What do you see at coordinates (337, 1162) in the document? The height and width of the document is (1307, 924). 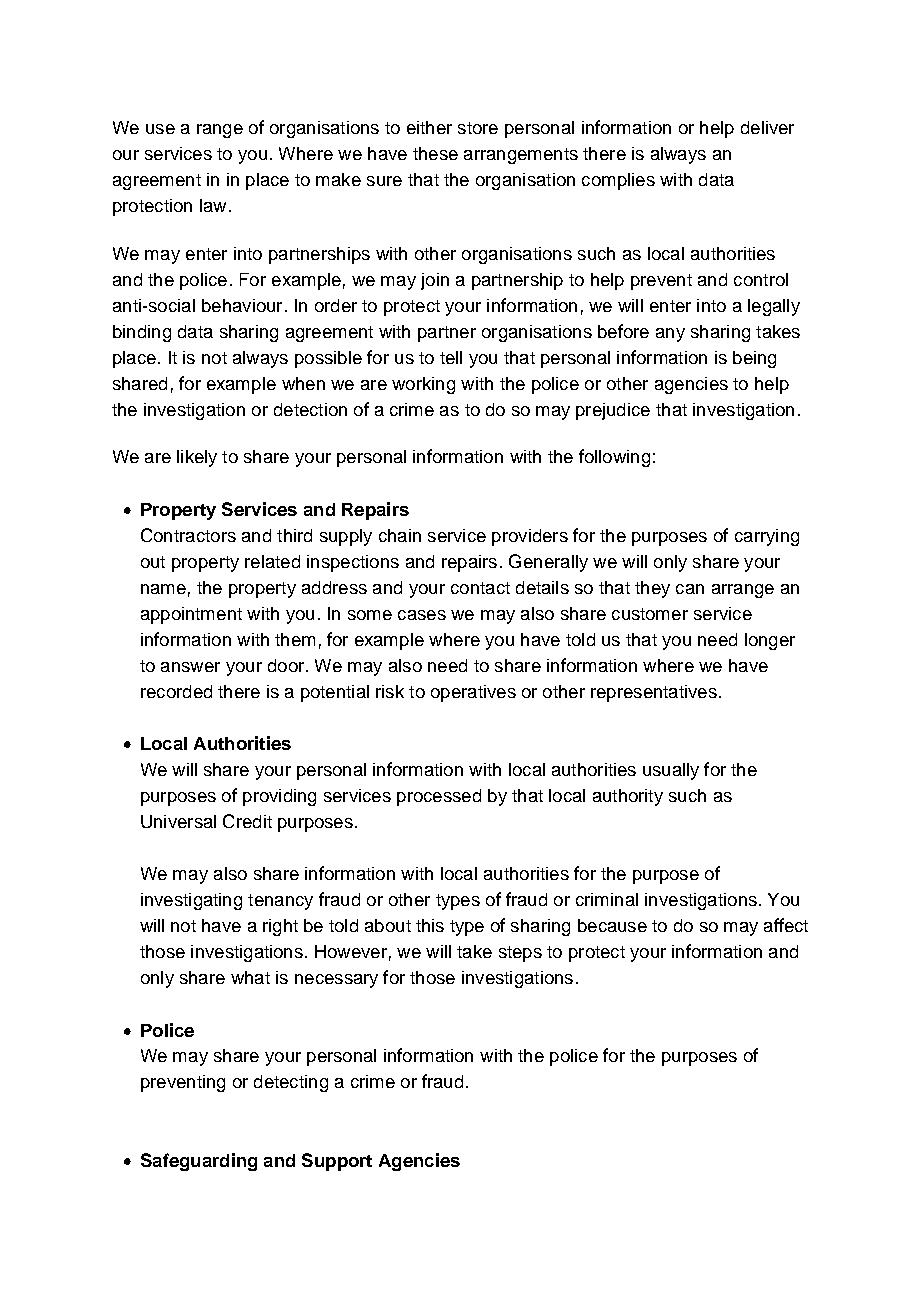 I see `Support` at bounding box center [337, 1162].
